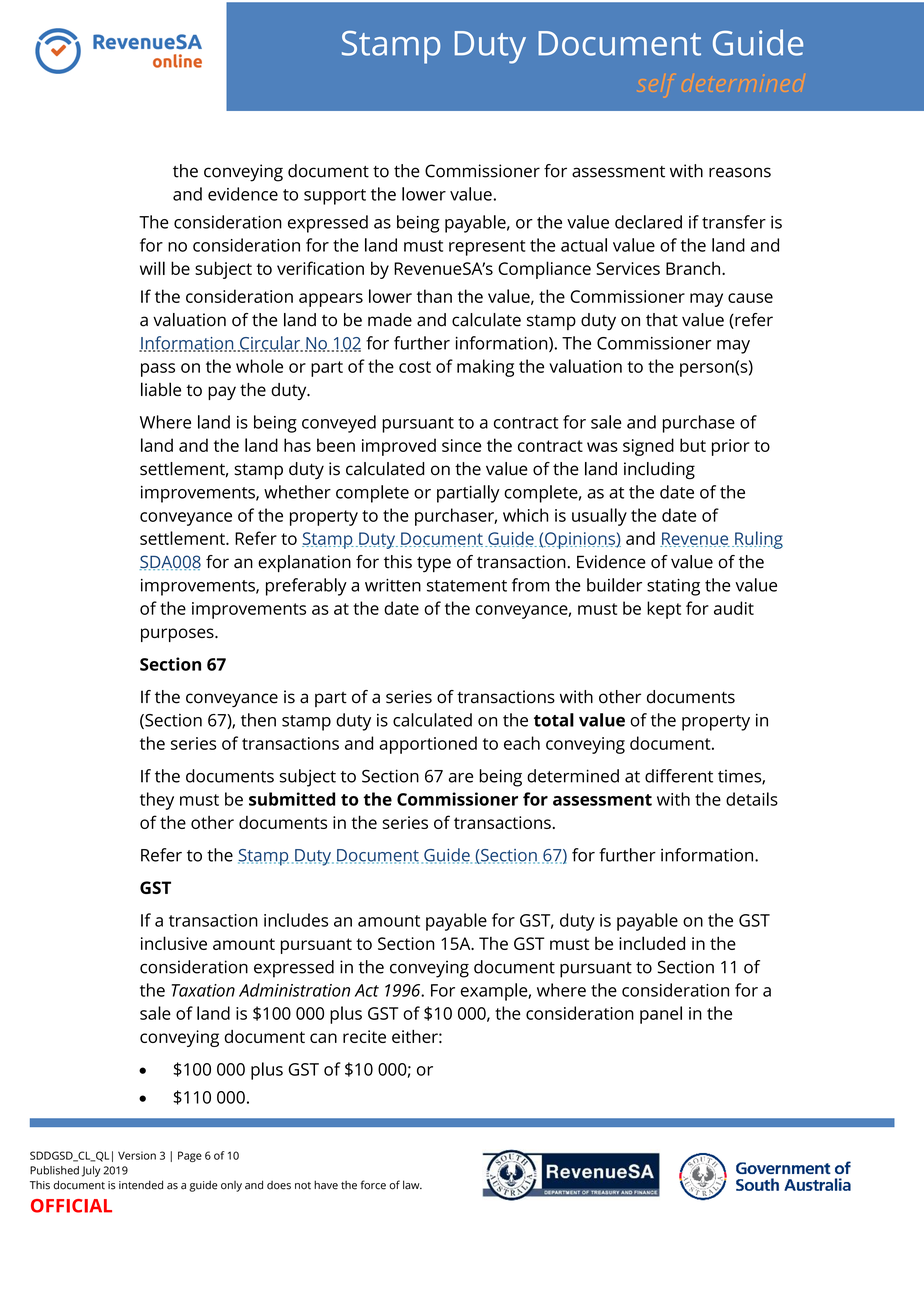 The image size is (924, 1308). What do you see at coordinates (664, 610) in the screenshot?
I see `kept` at bounding box center [664, 610].
